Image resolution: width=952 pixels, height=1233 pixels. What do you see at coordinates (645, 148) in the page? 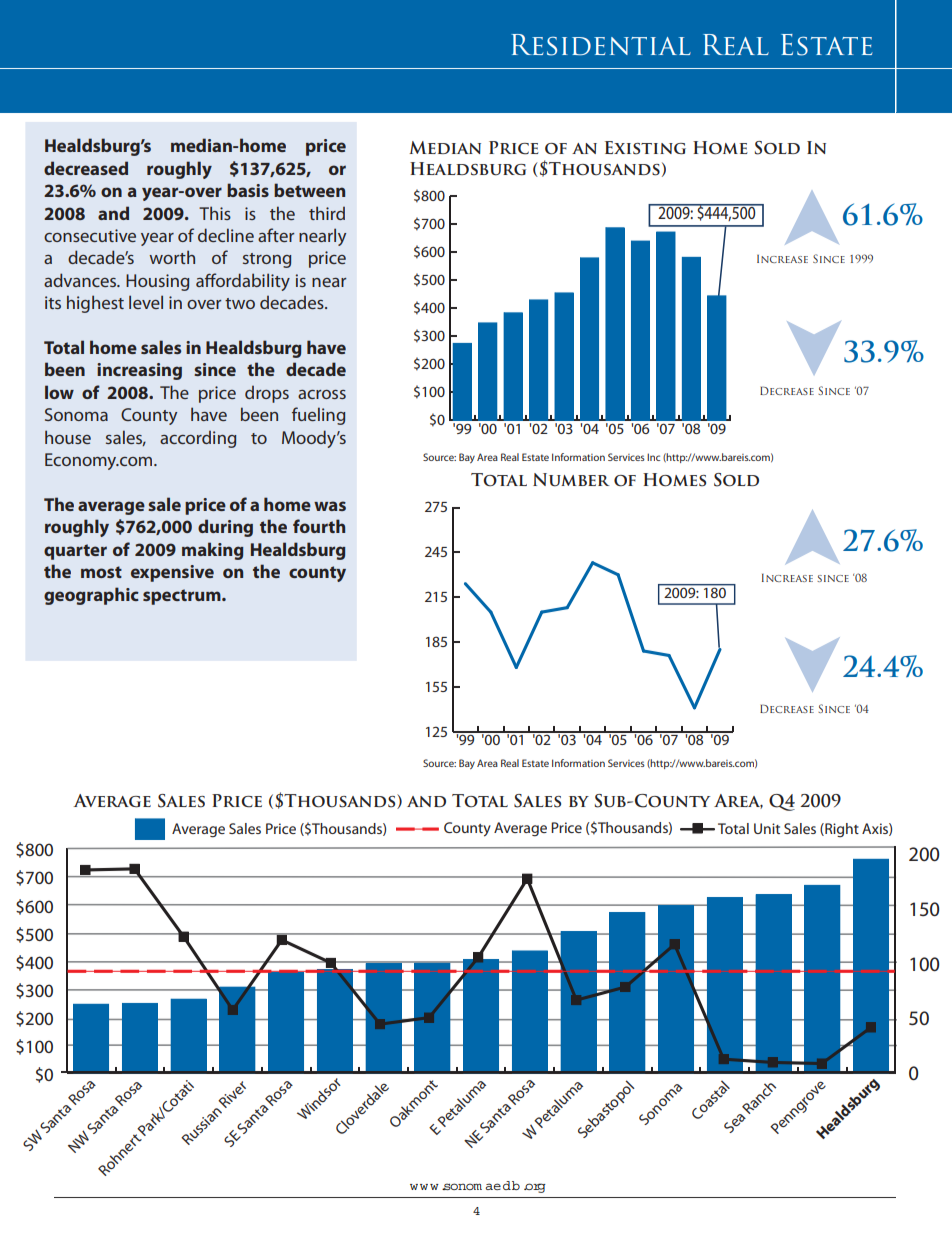
I see `Existing` at bounding box center [645, 148].
